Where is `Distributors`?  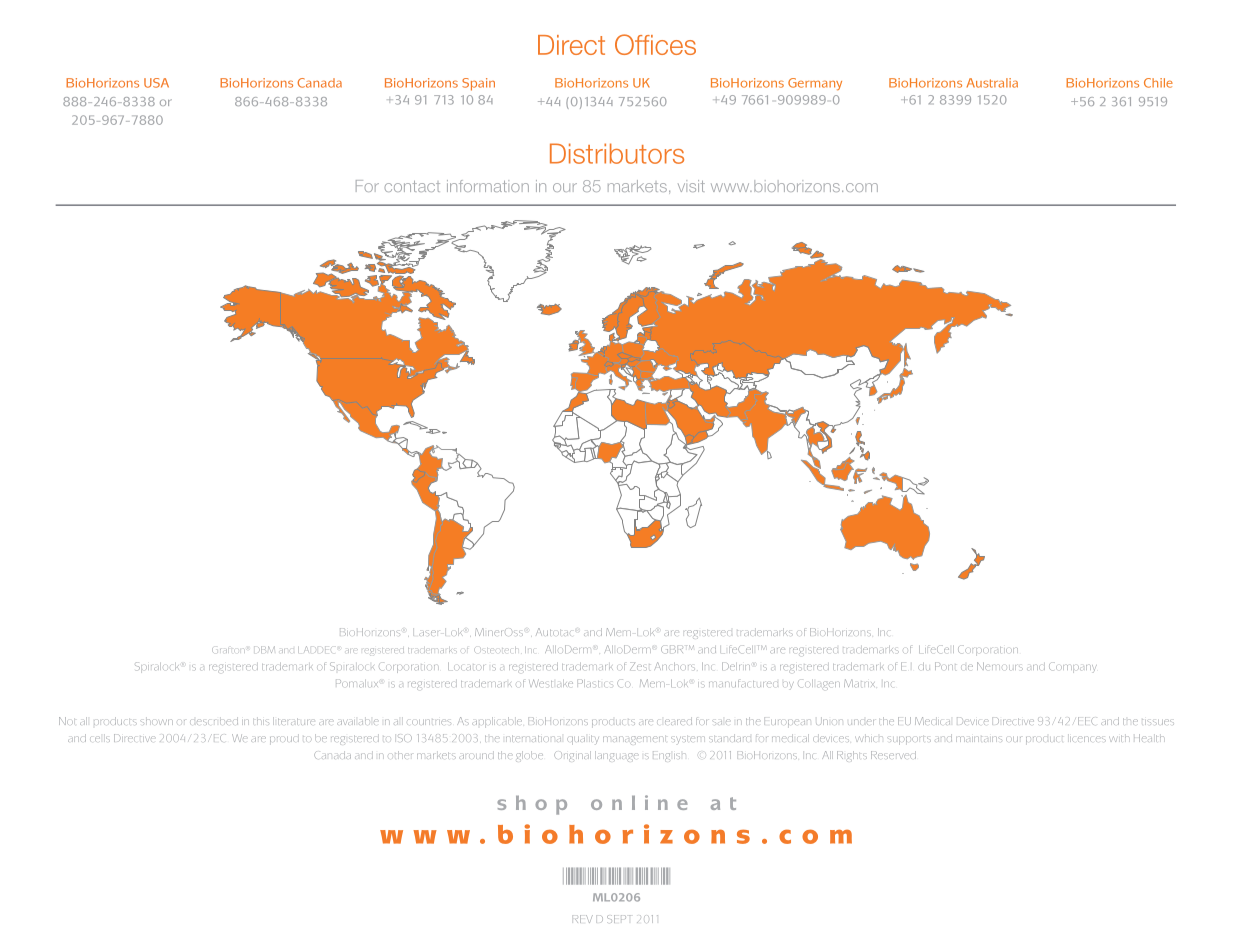
Distributors is located at coordinates (617, 153).
